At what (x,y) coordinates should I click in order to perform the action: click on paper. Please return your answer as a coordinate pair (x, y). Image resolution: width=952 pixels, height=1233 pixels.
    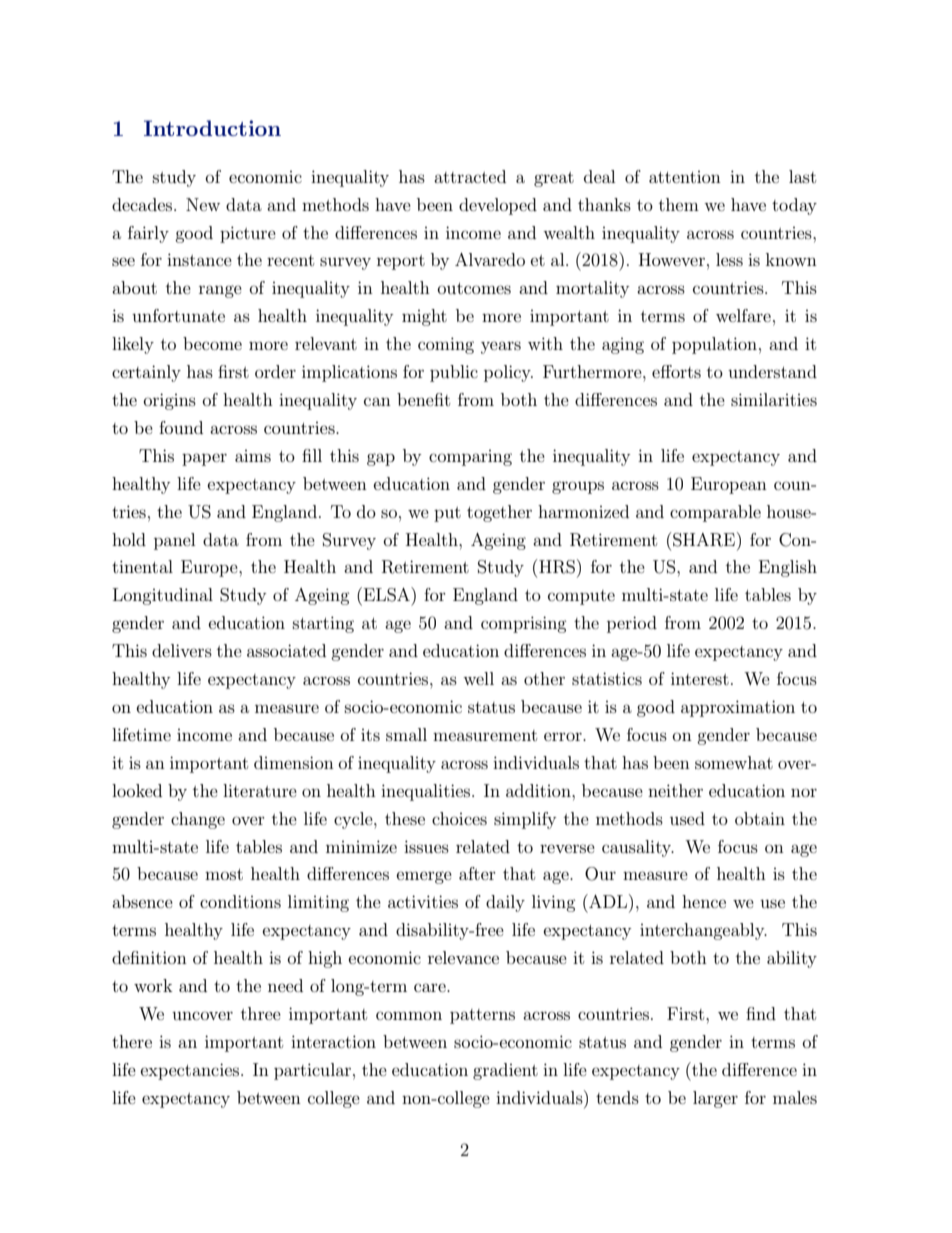
    Looking at the image, I should click on (204, 459).
